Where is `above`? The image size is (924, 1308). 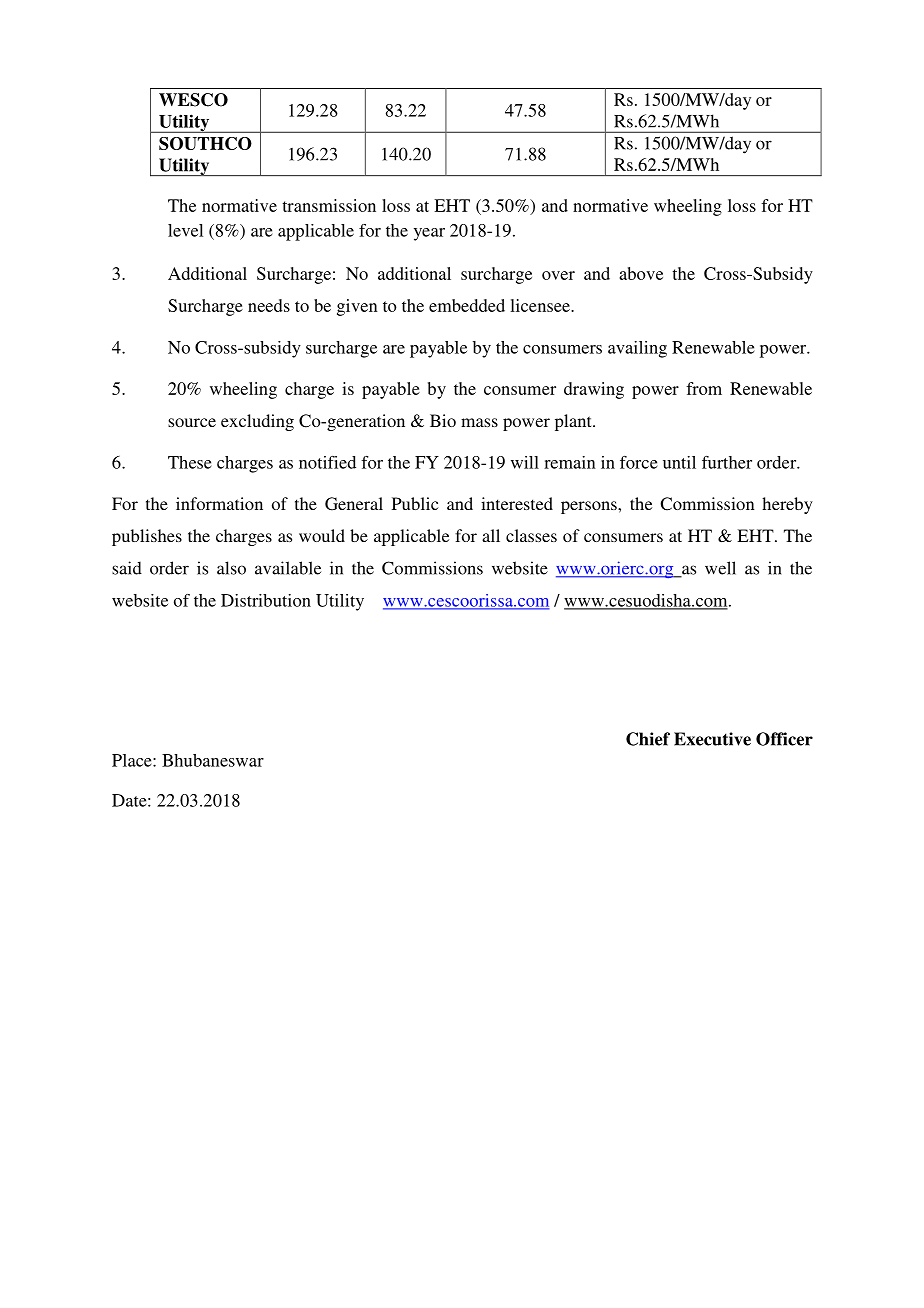 above is located at coordinates (641, 273).
